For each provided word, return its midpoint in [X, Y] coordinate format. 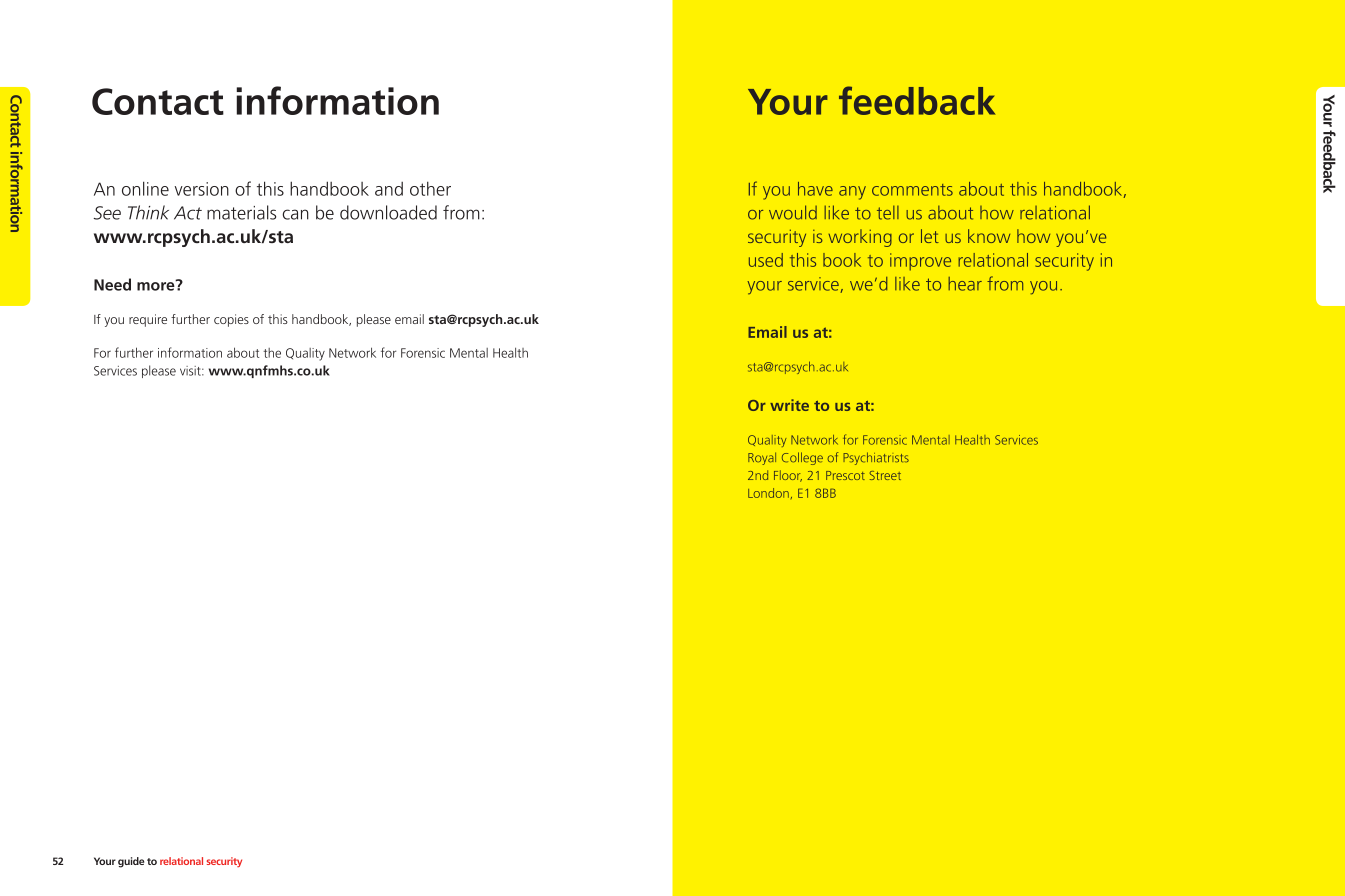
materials [241, 212]
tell [888, 212]
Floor [788, 476]
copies [231, 320]
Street [885, 475]
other [430, 188]
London [768, 493]
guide [131, 862]
